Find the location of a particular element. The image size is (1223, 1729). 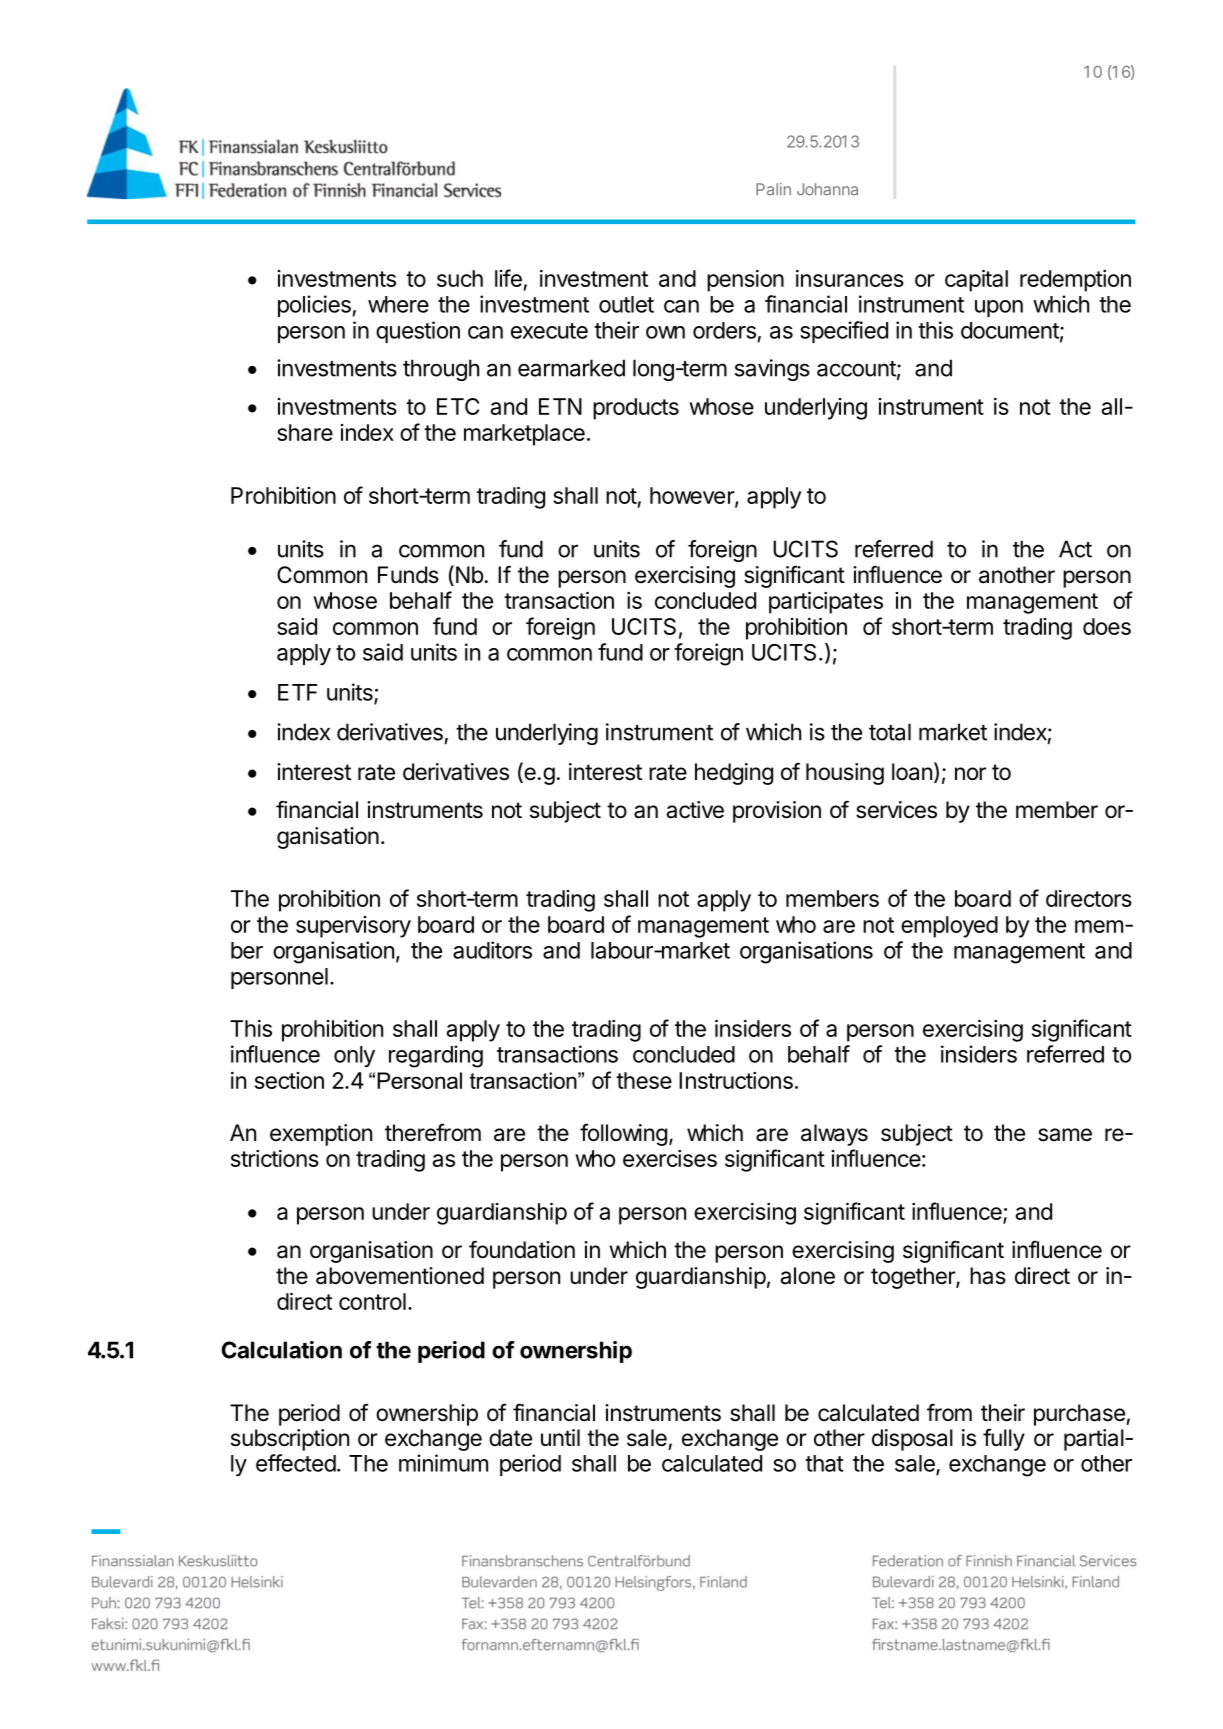

ETC is located at coordinates (458, 406).
